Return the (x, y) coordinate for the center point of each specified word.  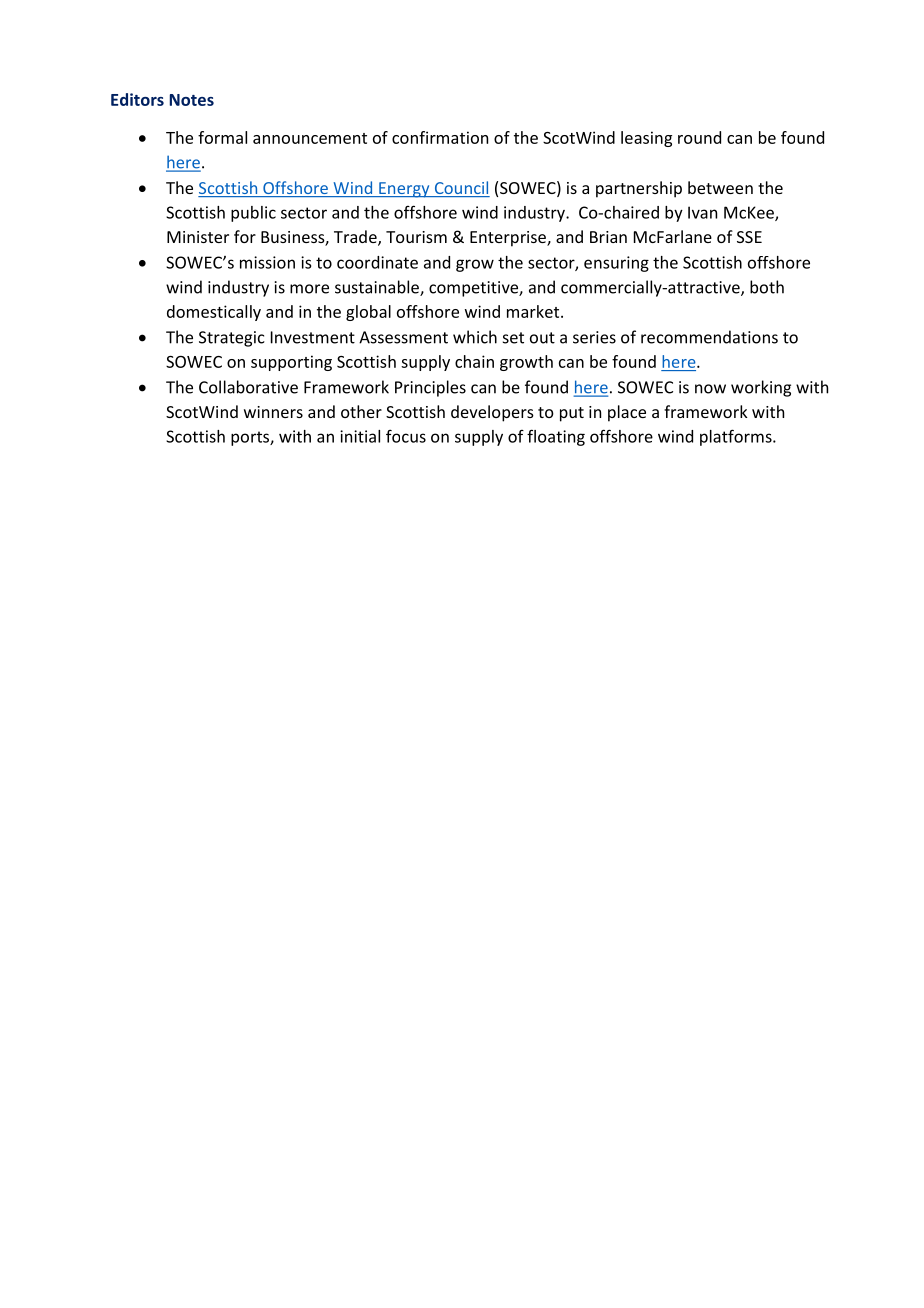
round (699, 137)
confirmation (440, 137)
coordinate (377, 262)
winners (273, 412)
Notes (192, 100)
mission (267, 262)
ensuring (616, 264)
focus (406, 436)
